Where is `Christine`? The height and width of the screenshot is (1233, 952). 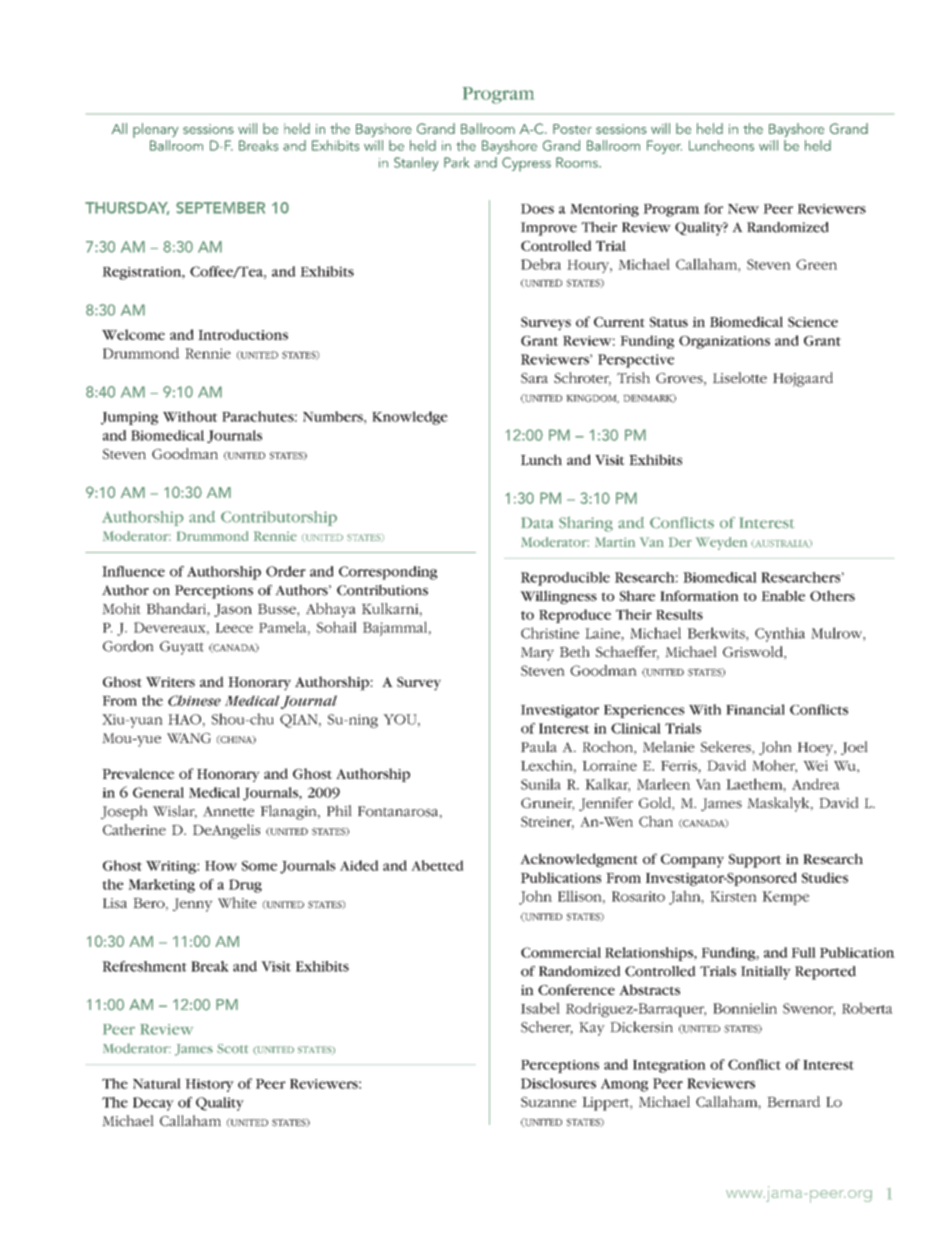
Christine is located at coordinates (550, 633).
